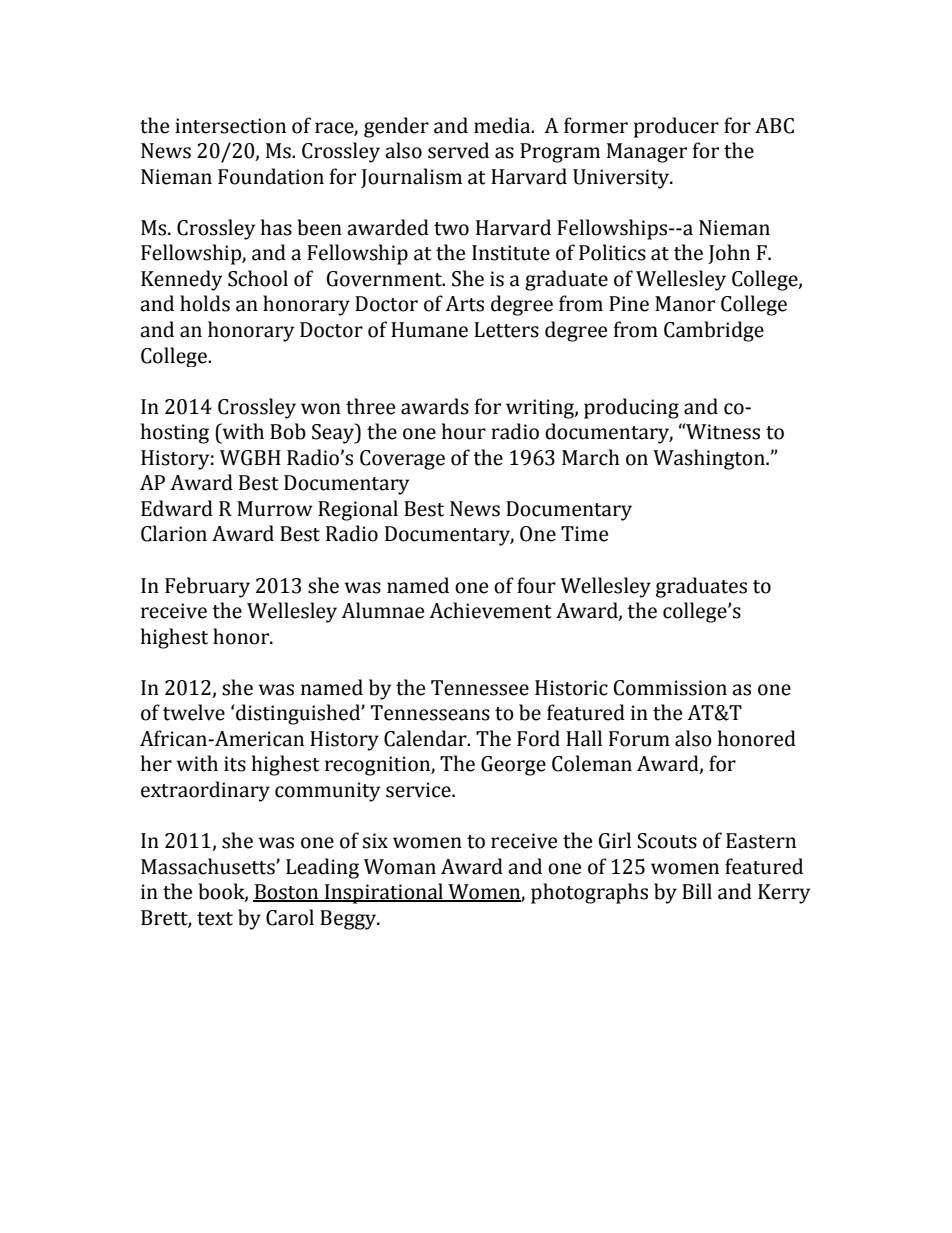 The height and width of the image is (1233, 952). What do you see at coordinates (676, 127) in the image?
I see `producer` at bounding box center [676, 127].
